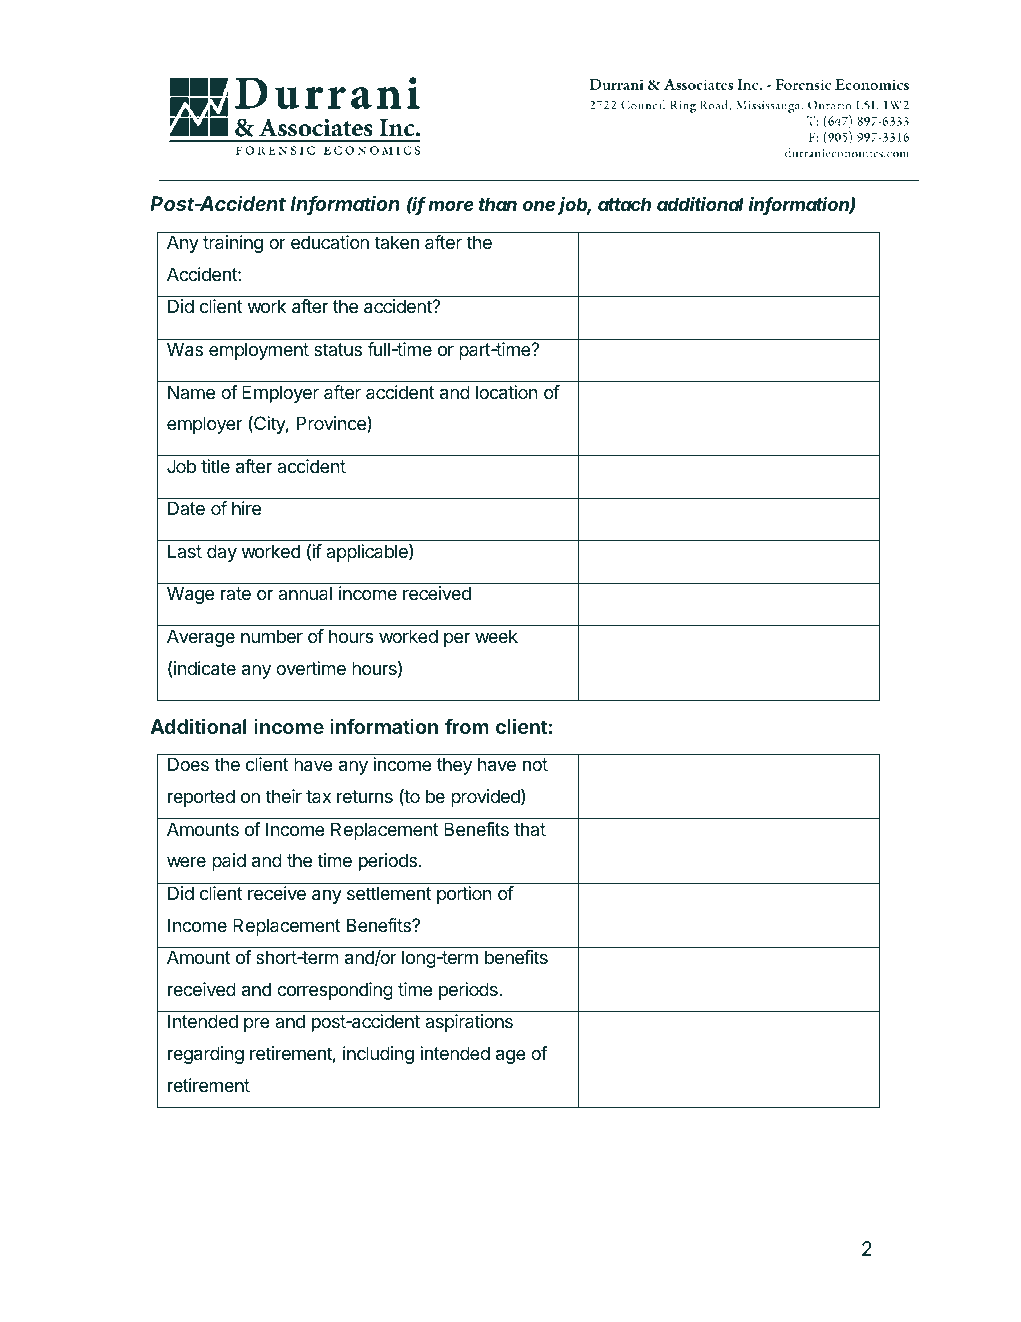 Image resolution: width=1021 pixels, height=1322 pixels. Describe the element at coordinates (507, 392) in the screenshot. I see `location` at that location.
